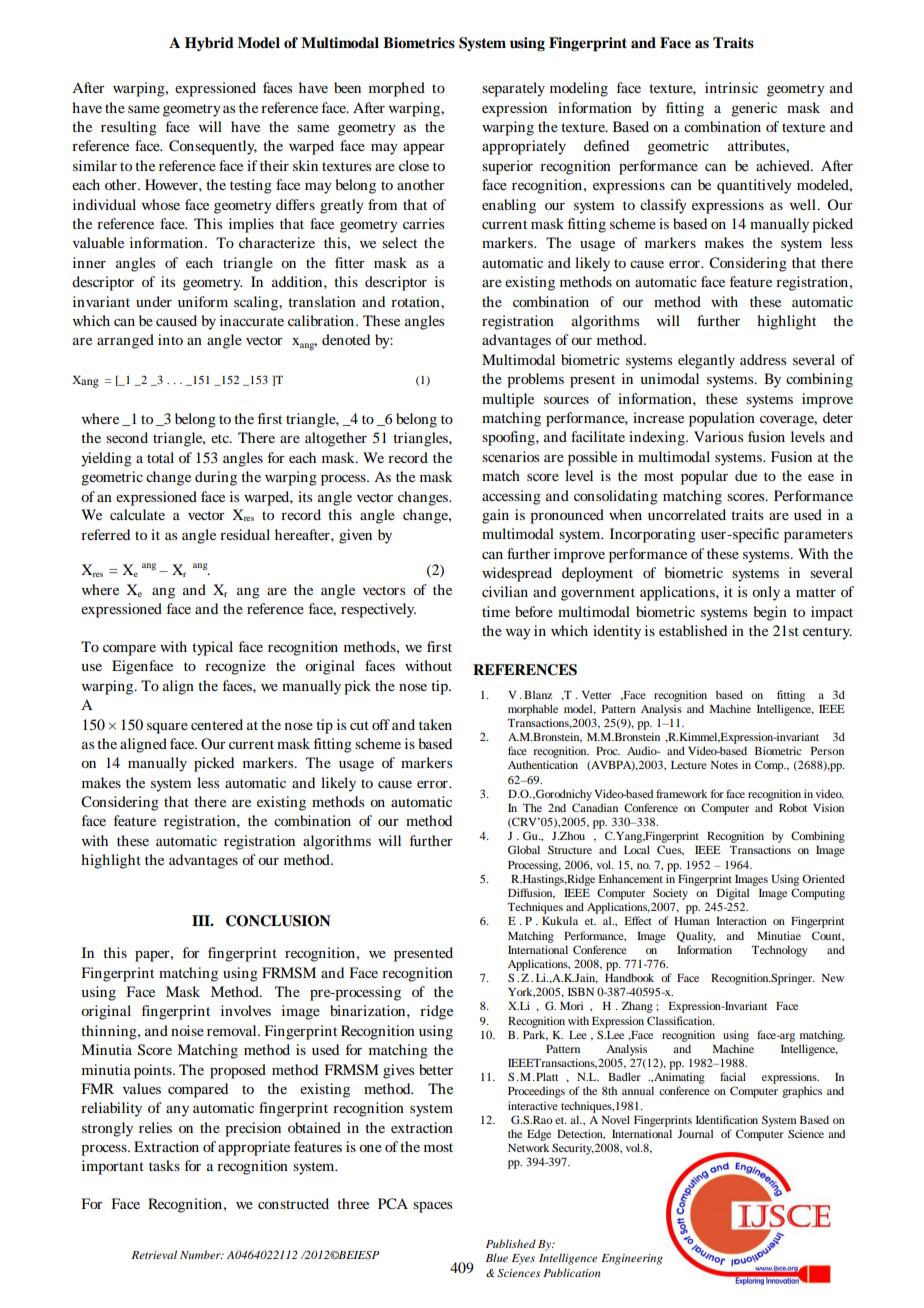 The width and height of the screenshot is (924, 1308). I want to click on rotation, so click(416, 301).
